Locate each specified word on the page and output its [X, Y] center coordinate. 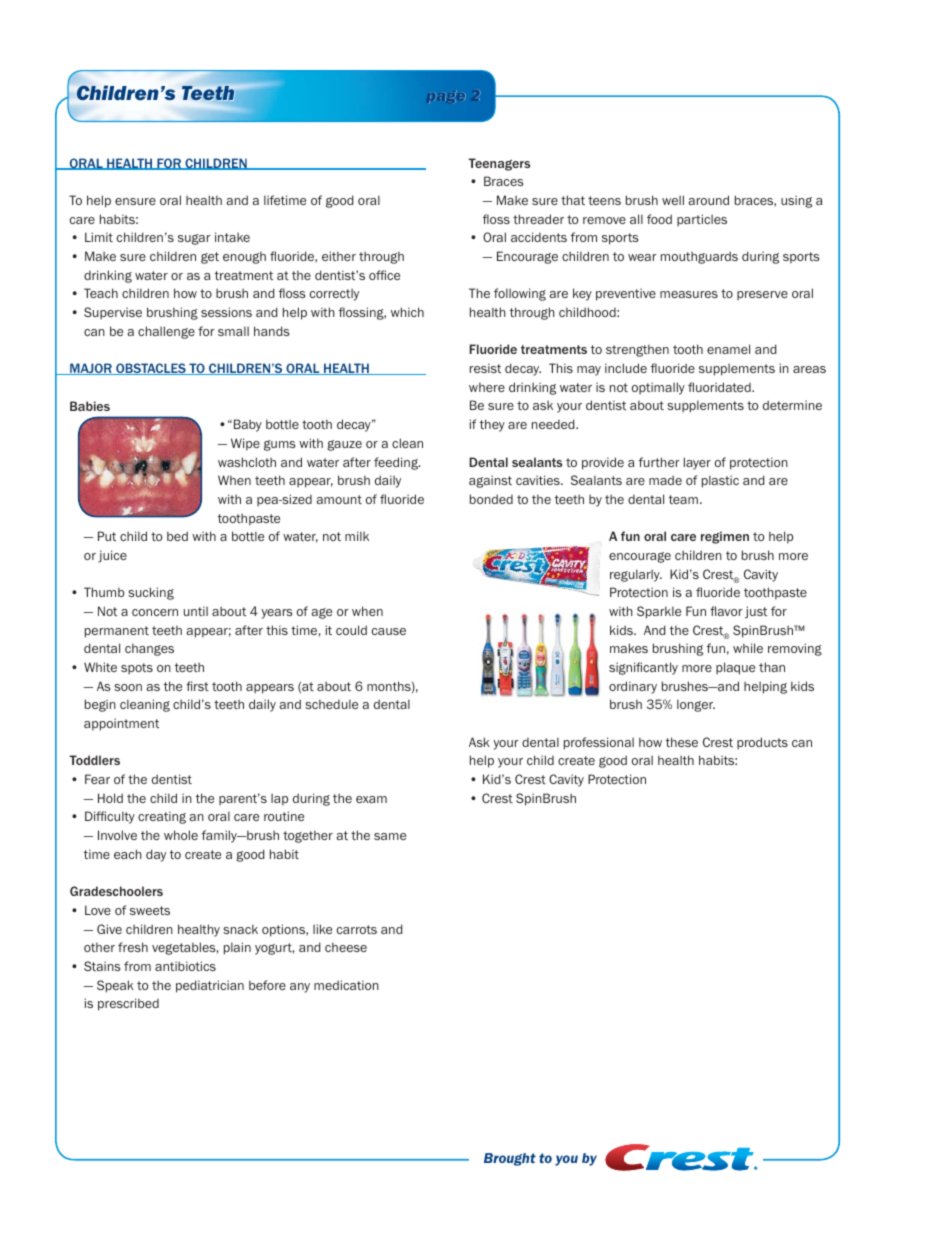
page [447, 97]
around [709, 200]
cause [389, 631]
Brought [510, 1159]
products [762, 743]
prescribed [128, 1004]
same [390, 836]
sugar [194, 239]
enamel [728, 349]
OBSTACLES [151, 369]
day [156, 855]
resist [485, 368]
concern [155, 612]
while [748, 648]
